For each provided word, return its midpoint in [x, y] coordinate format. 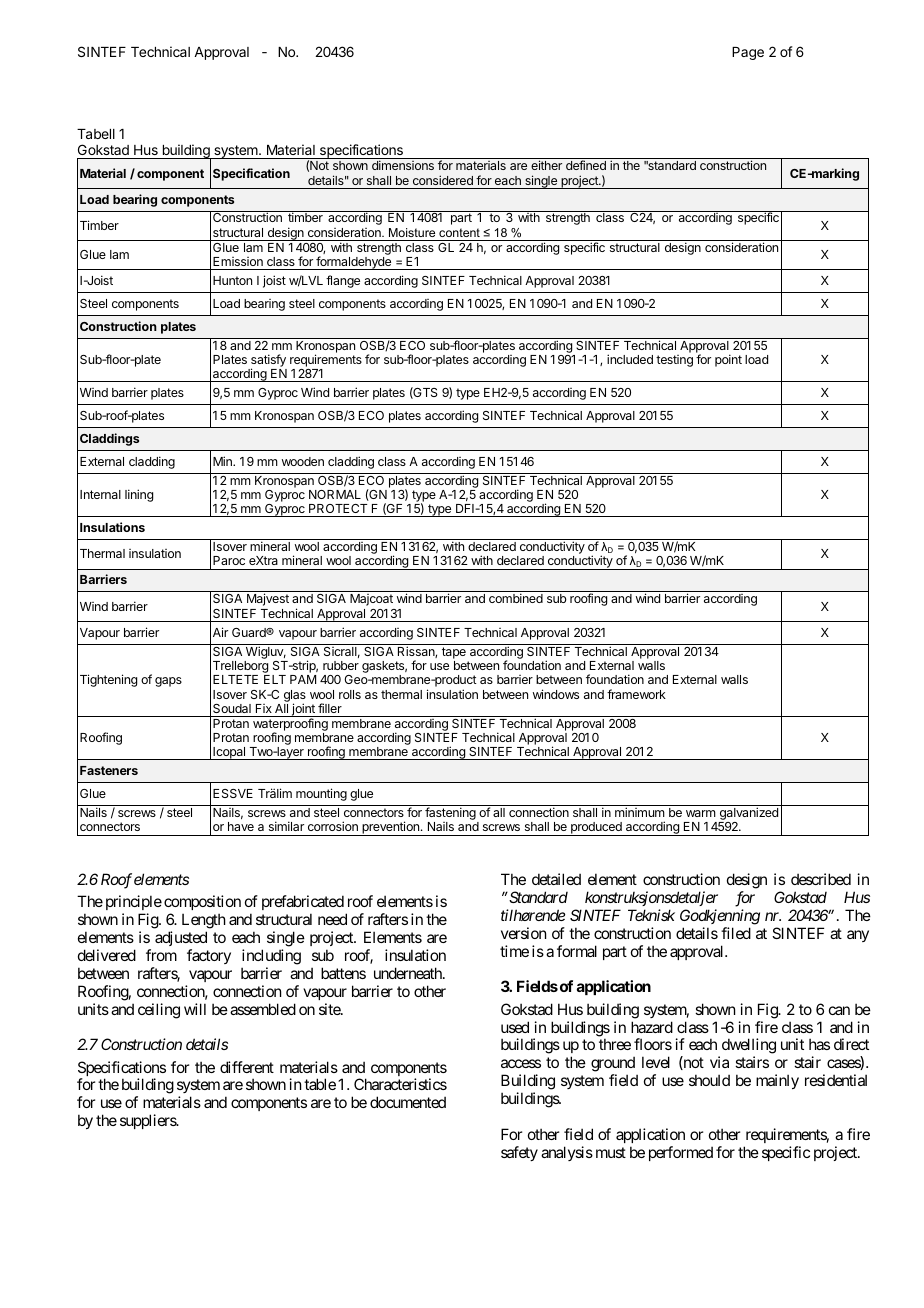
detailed [556, 879]
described [821, 879]
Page [748, 53]
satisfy [268, 362]
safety [519, 1153]
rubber [341, 665]
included [630, 359]
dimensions [403, 165]
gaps [168, 682]
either [546, 165]
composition [202, 904]
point [728, 360]
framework [636, 694]
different [247, 1067]
